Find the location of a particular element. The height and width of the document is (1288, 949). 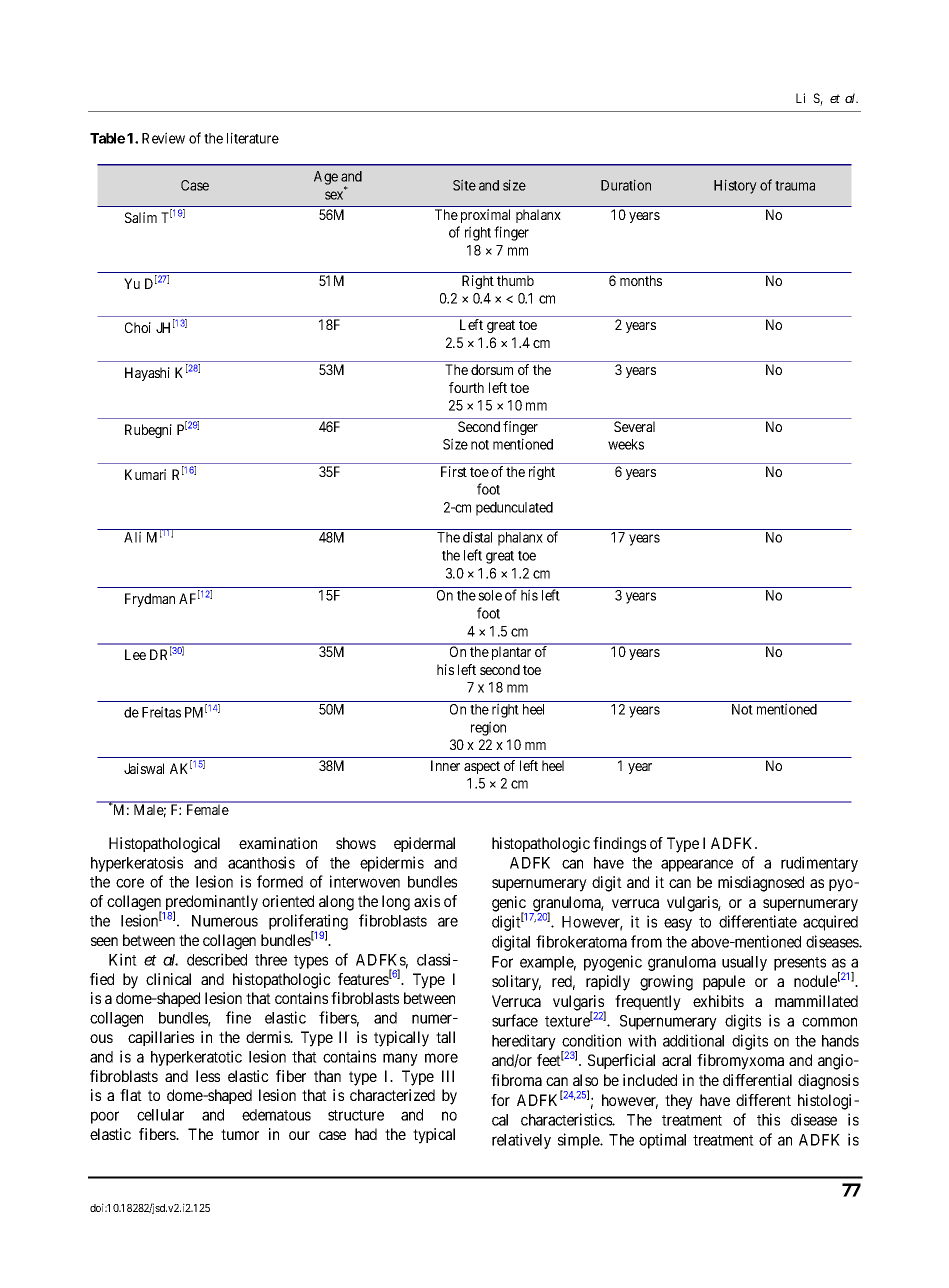

Review is located at coordinates (163, 138).
